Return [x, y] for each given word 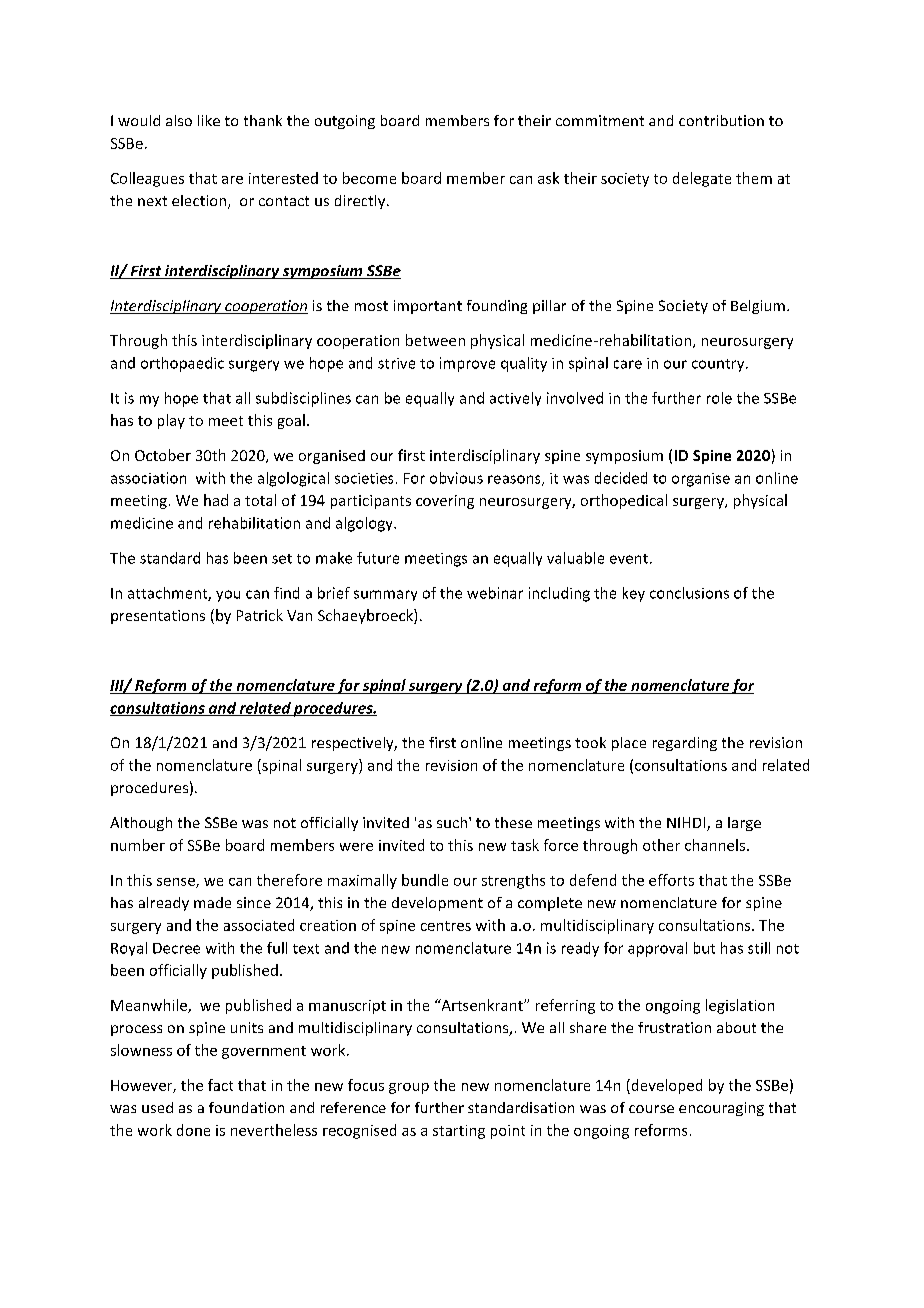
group [409, 1088]
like [209, 120]
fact [220, 1085]
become [369, 178]
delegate [702, 179]
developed [665, 1086]
